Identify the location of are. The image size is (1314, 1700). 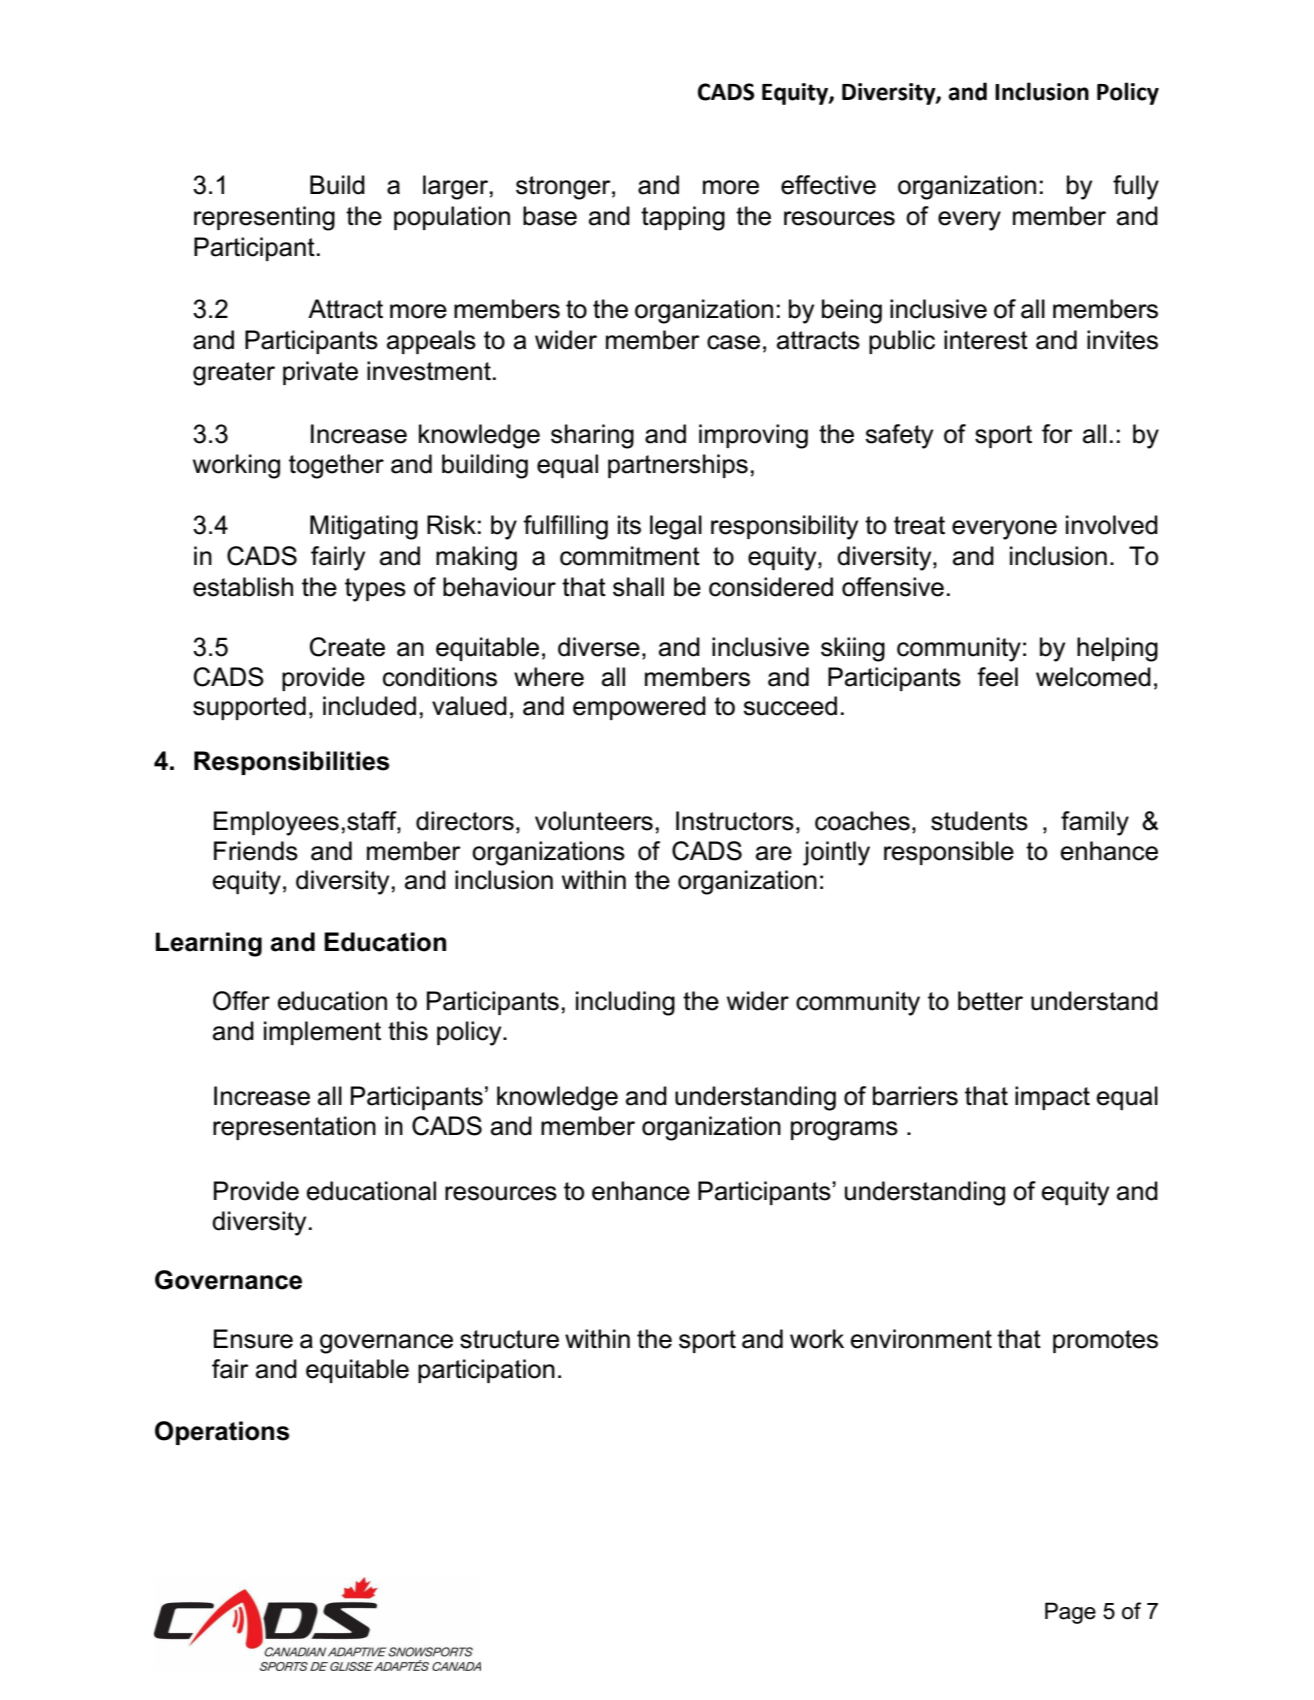
(774, 853).
